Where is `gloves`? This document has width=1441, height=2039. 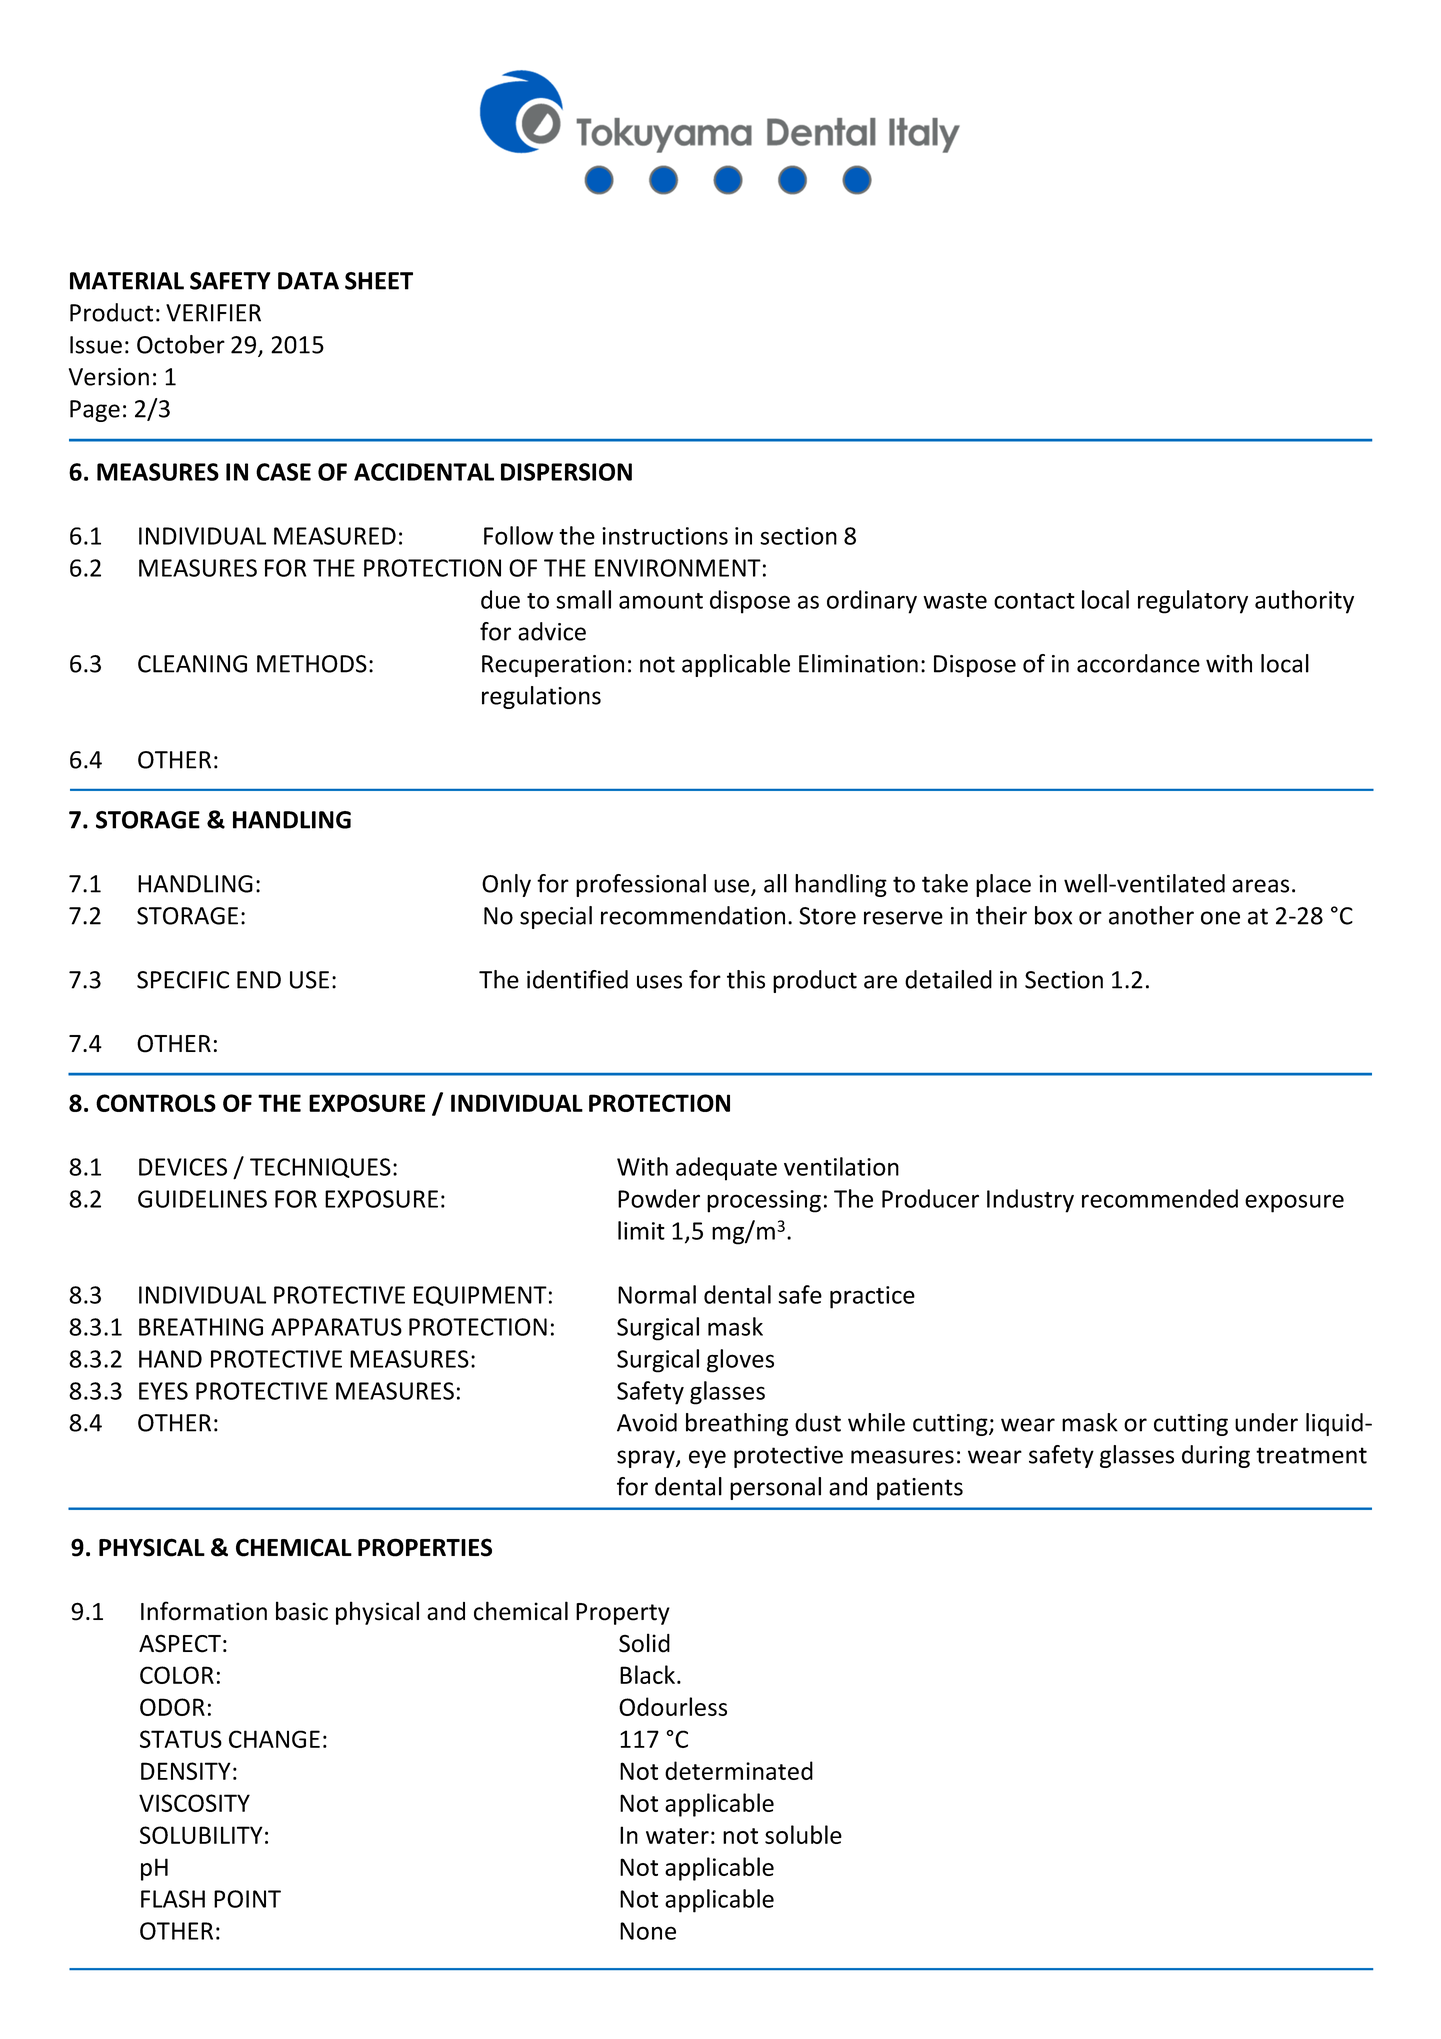 gloves is located at coordinates (740, 1361).
